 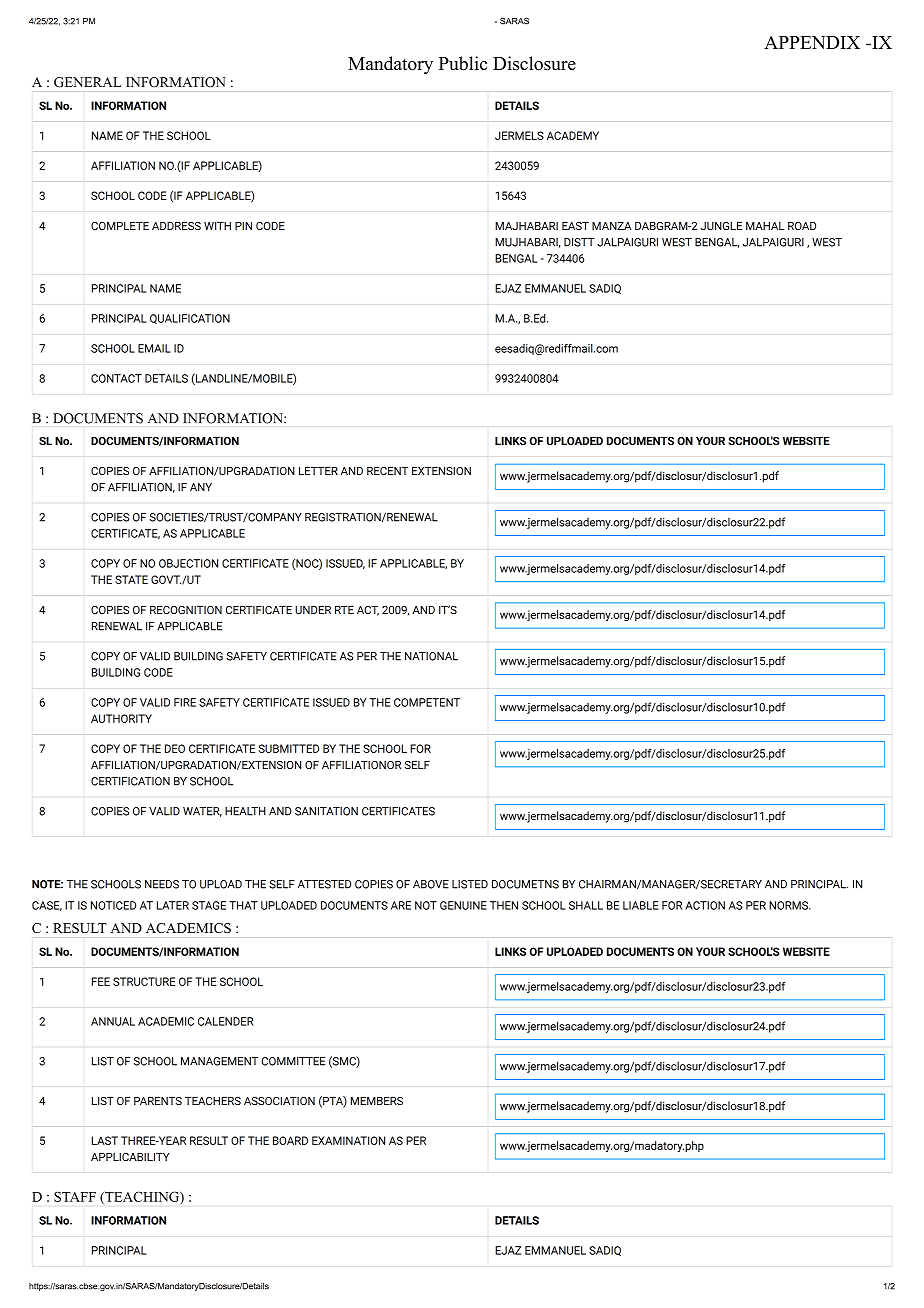 What do you see at coordinates (188, 563) in the image?
I see `OBJECTION` at bounding box center [188, 563].
